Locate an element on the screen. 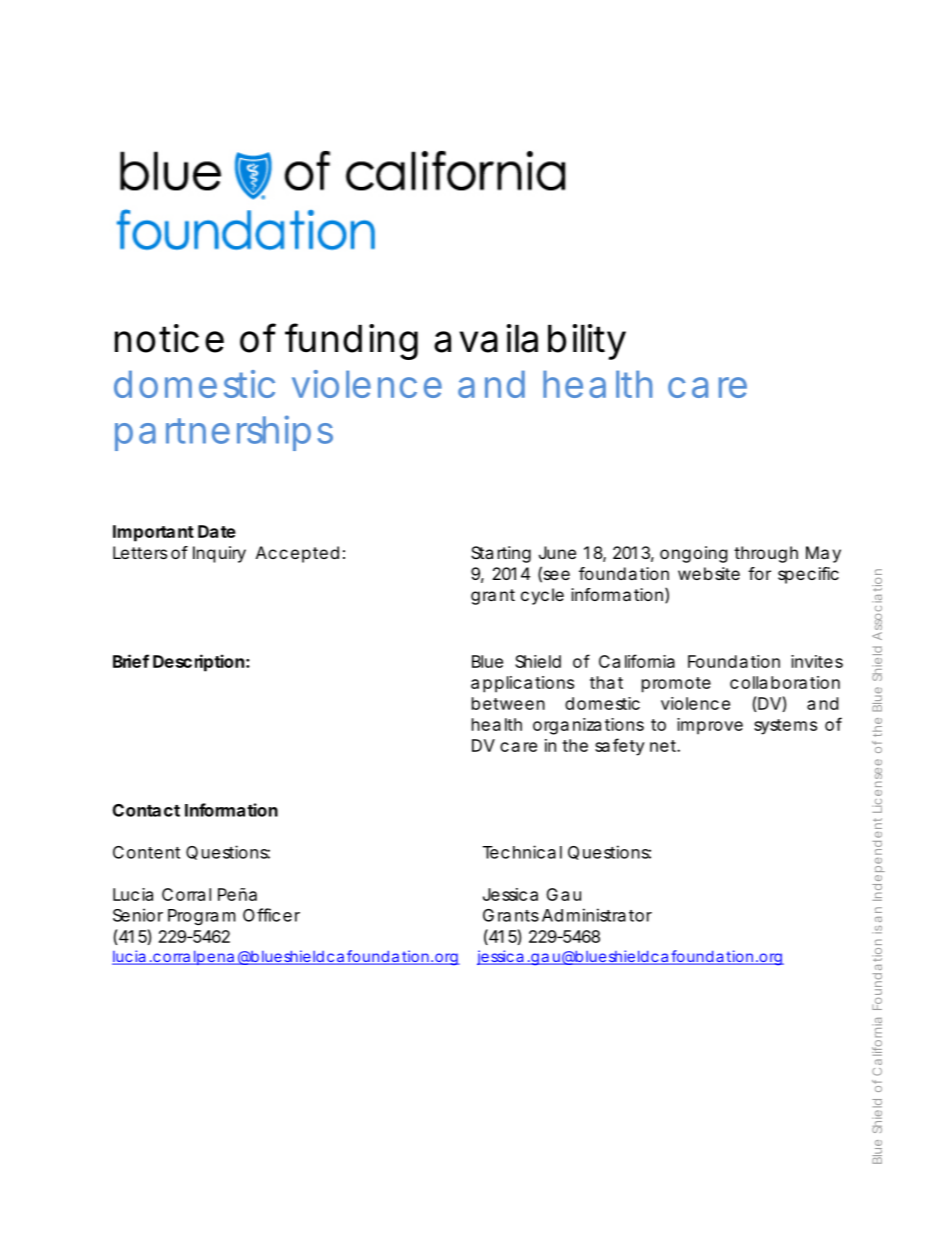 The height and width of the screenshot is (1233, 952). Starting is located at coordinates (501, 554).
